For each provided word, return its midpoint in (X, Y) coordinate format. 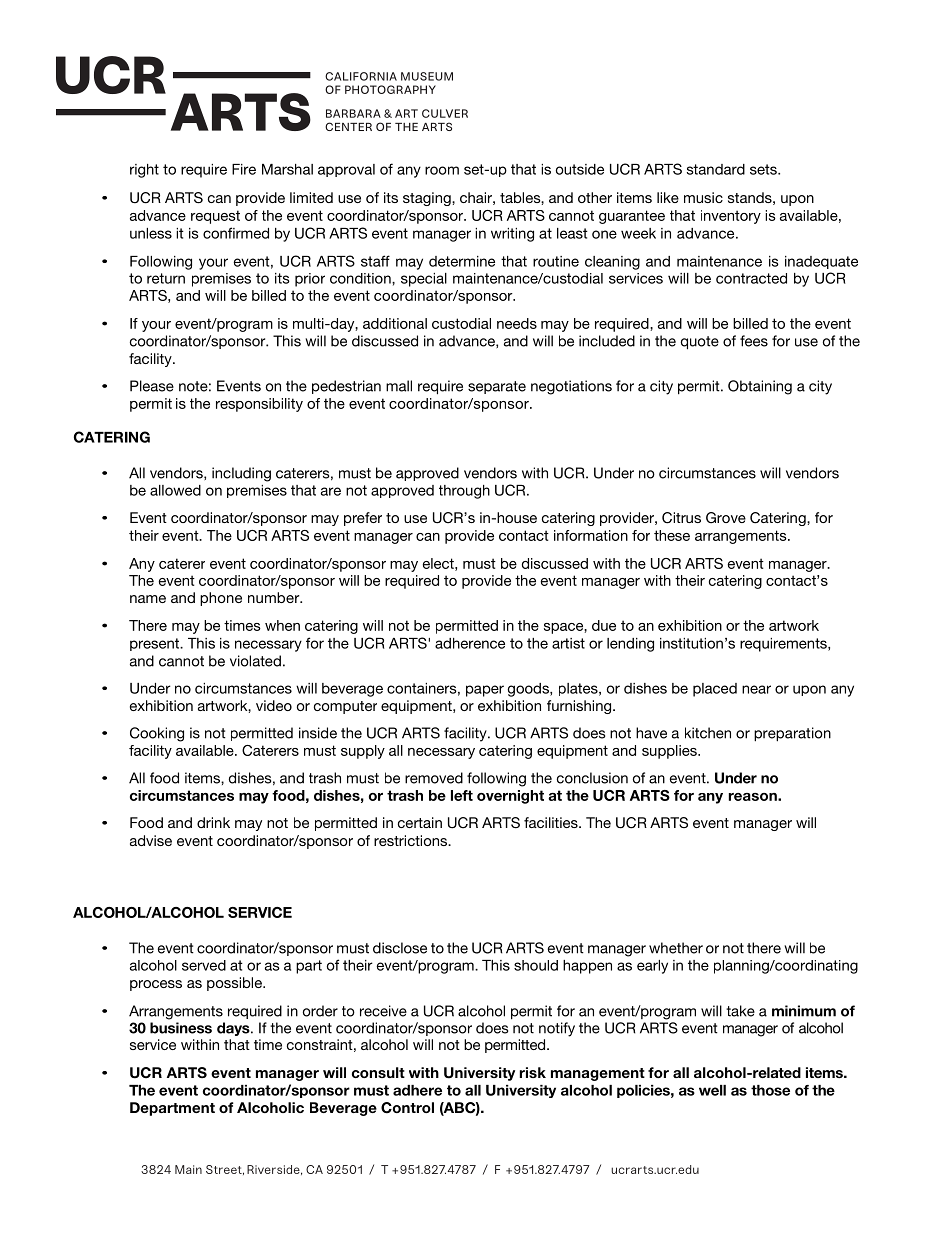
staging (428, 199)
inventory (731, 217)
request (215, 217)
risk (533, 1072)
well (712, 1090)
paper (485, 691)
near (756, 689)
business (181, 1028)
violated (255, 661)
